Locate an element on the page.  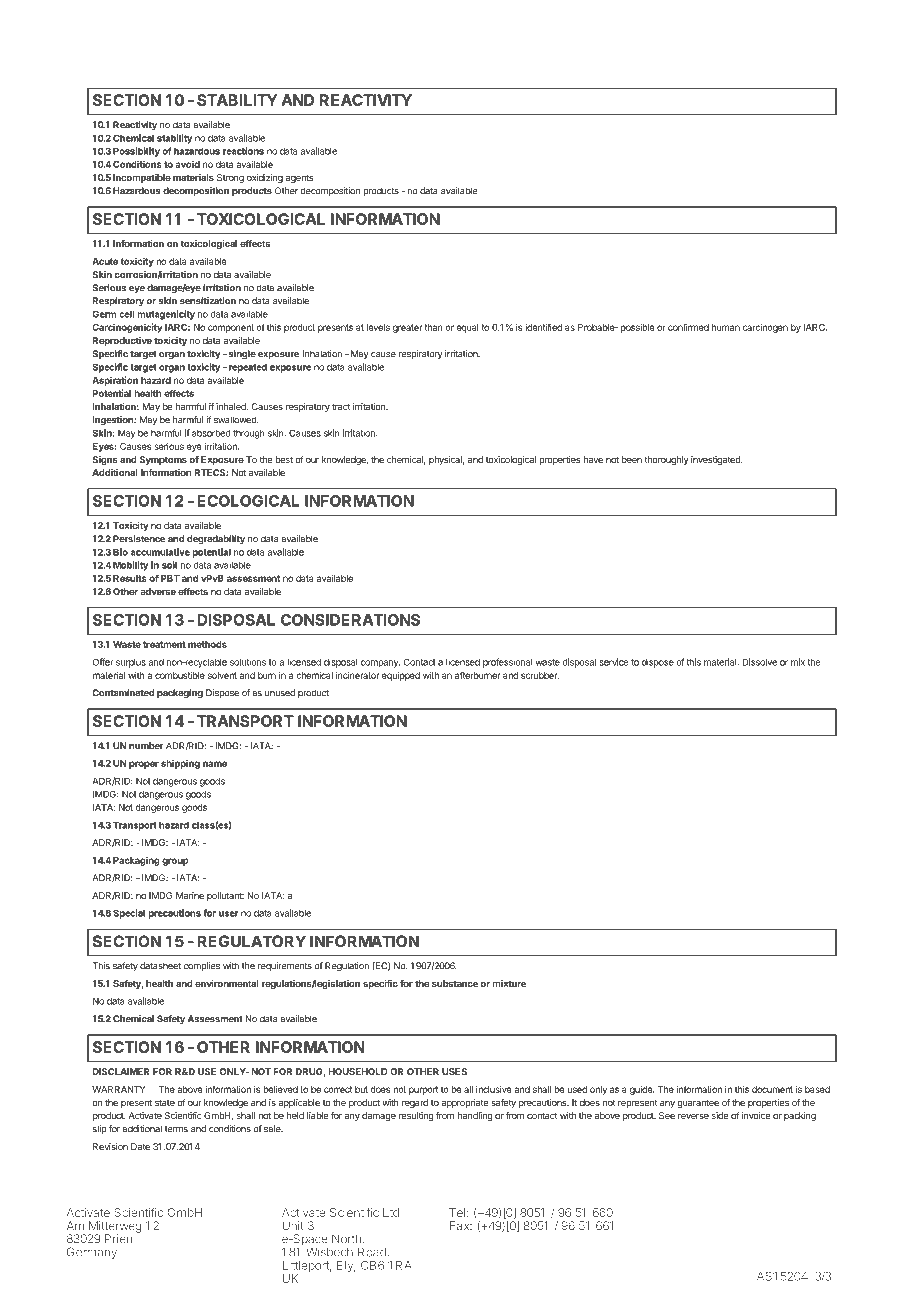
document is located at coordinates (772, 1089).
